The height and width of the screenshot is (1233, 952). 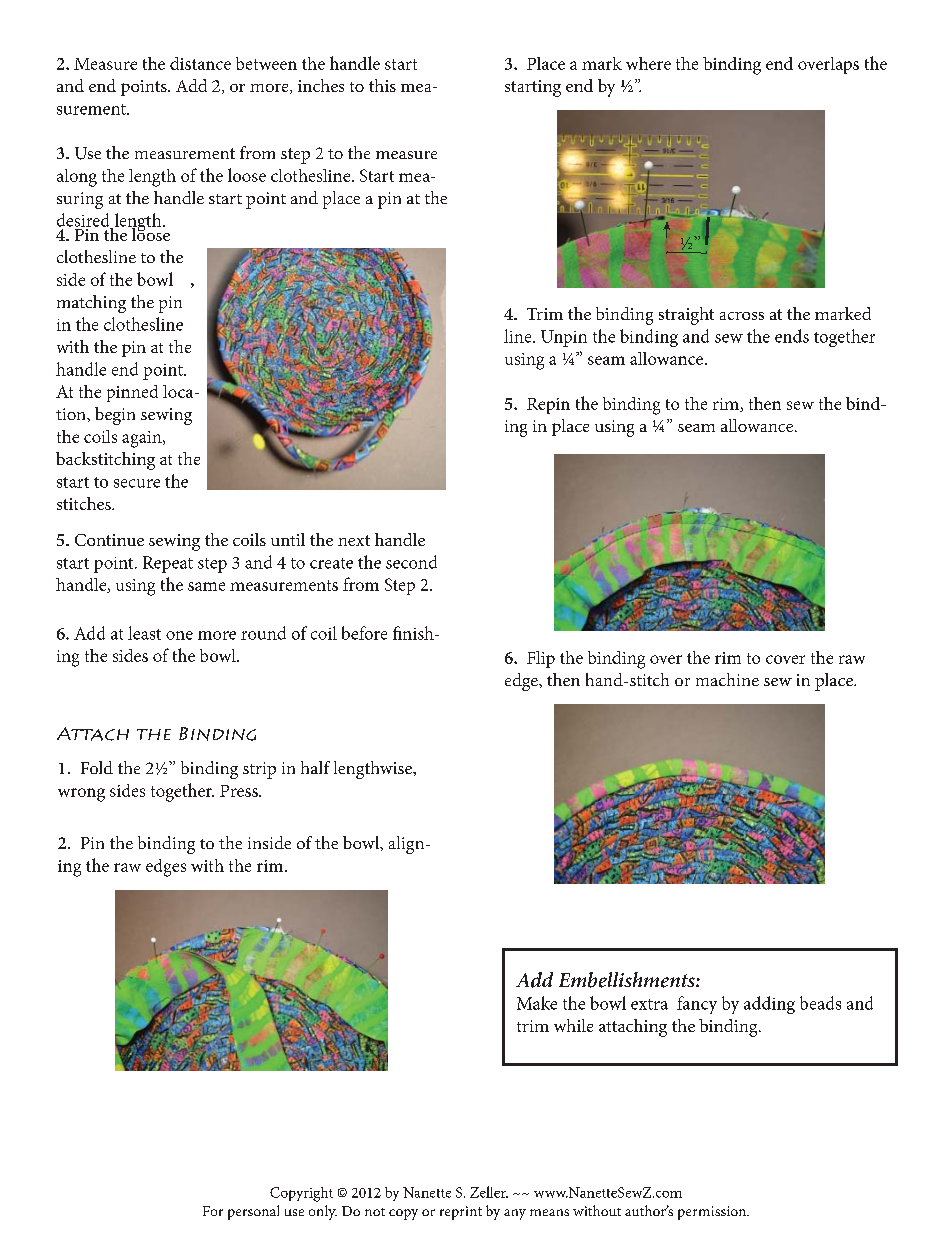 What do you see at coordinates (541, 659) in the screenshot?
I see `Flip` at bounding box center [541, 659].
